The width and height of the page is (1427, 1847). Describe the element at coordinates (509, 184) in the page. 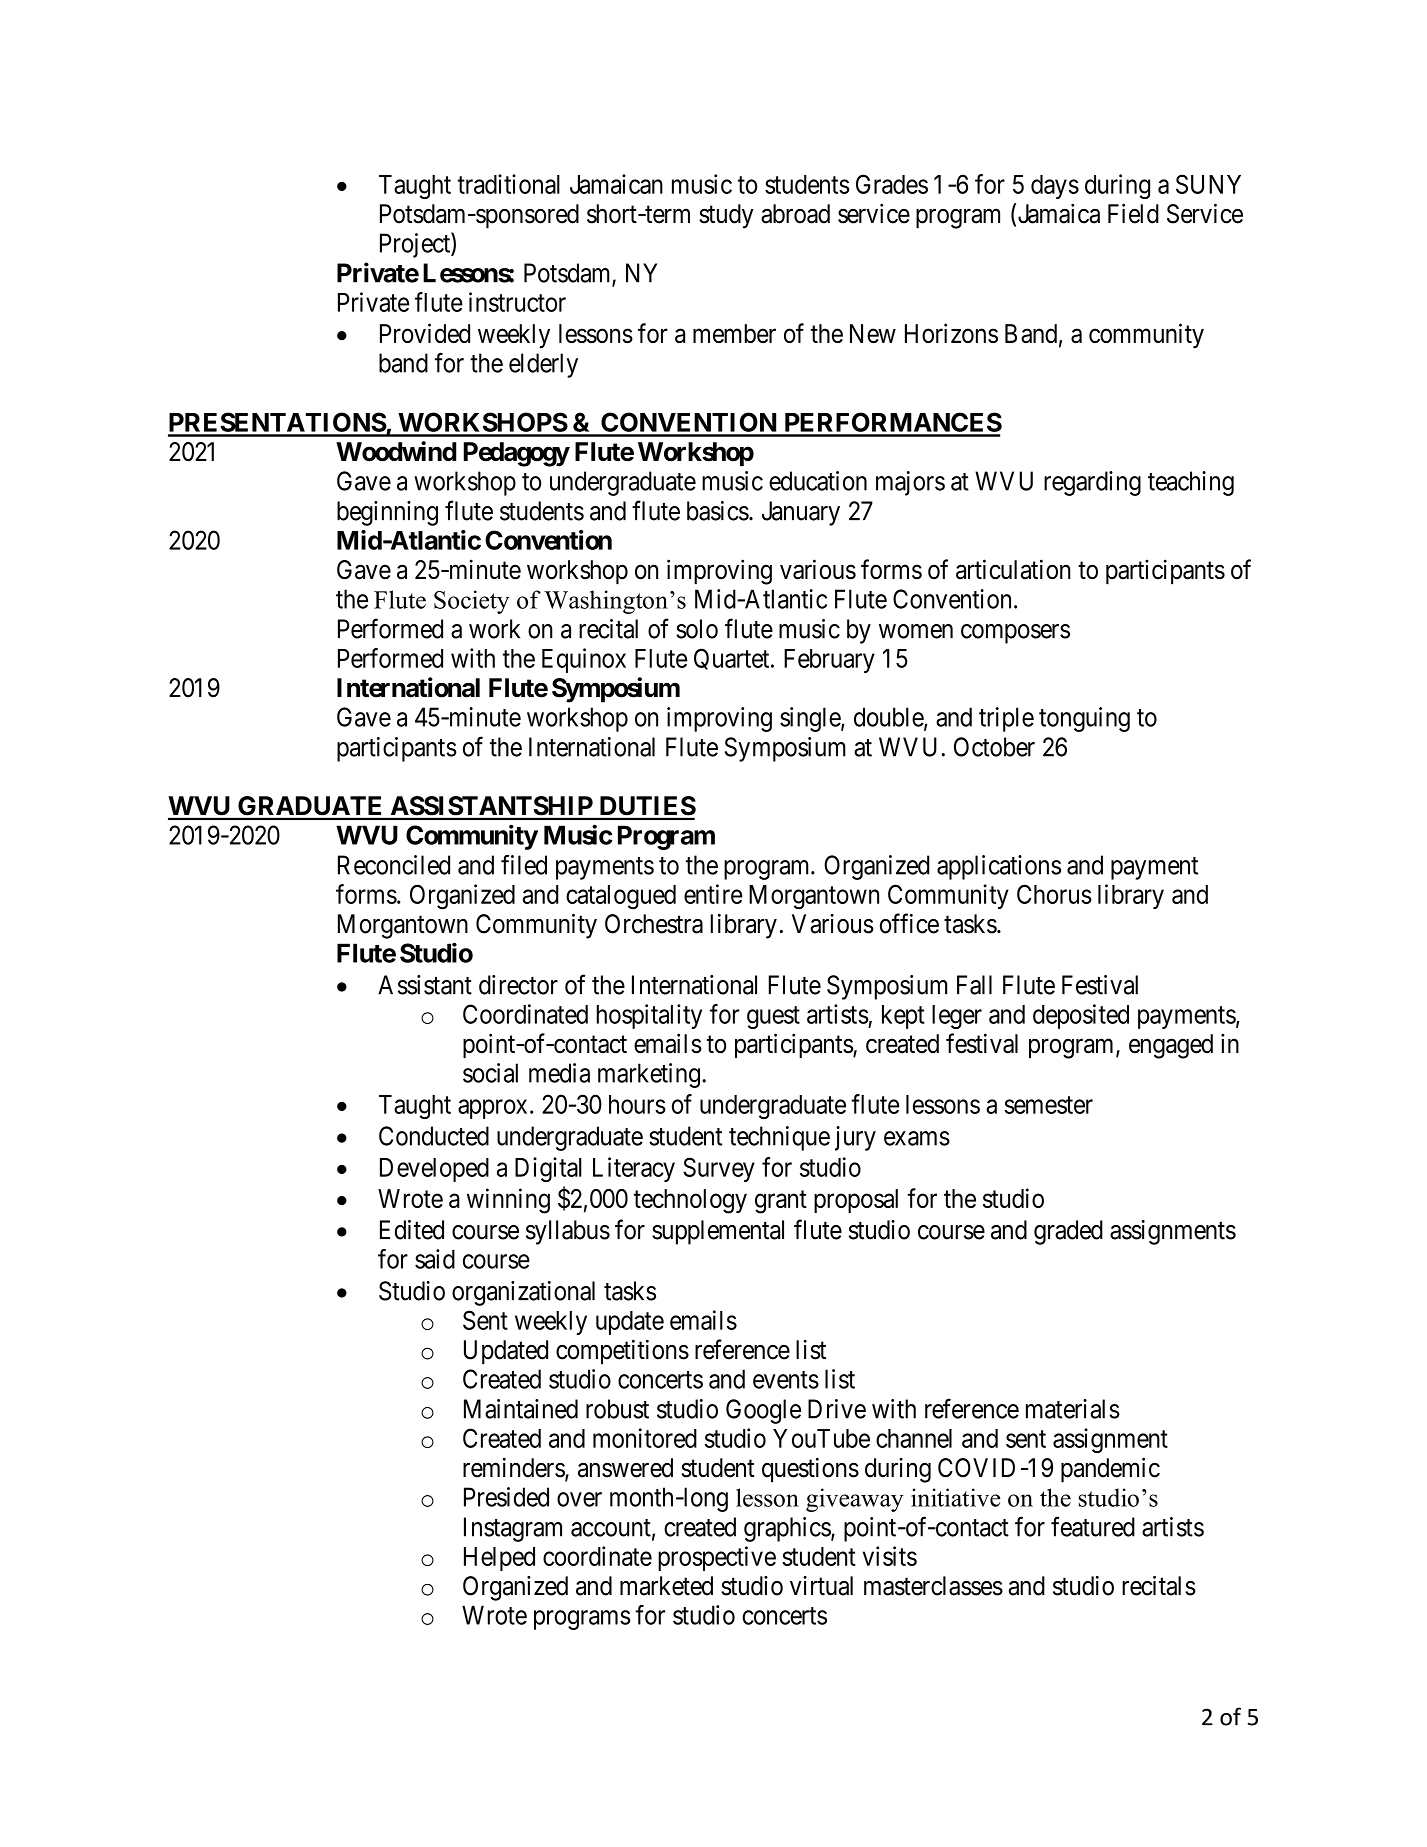

I see `traditional` at that location.
